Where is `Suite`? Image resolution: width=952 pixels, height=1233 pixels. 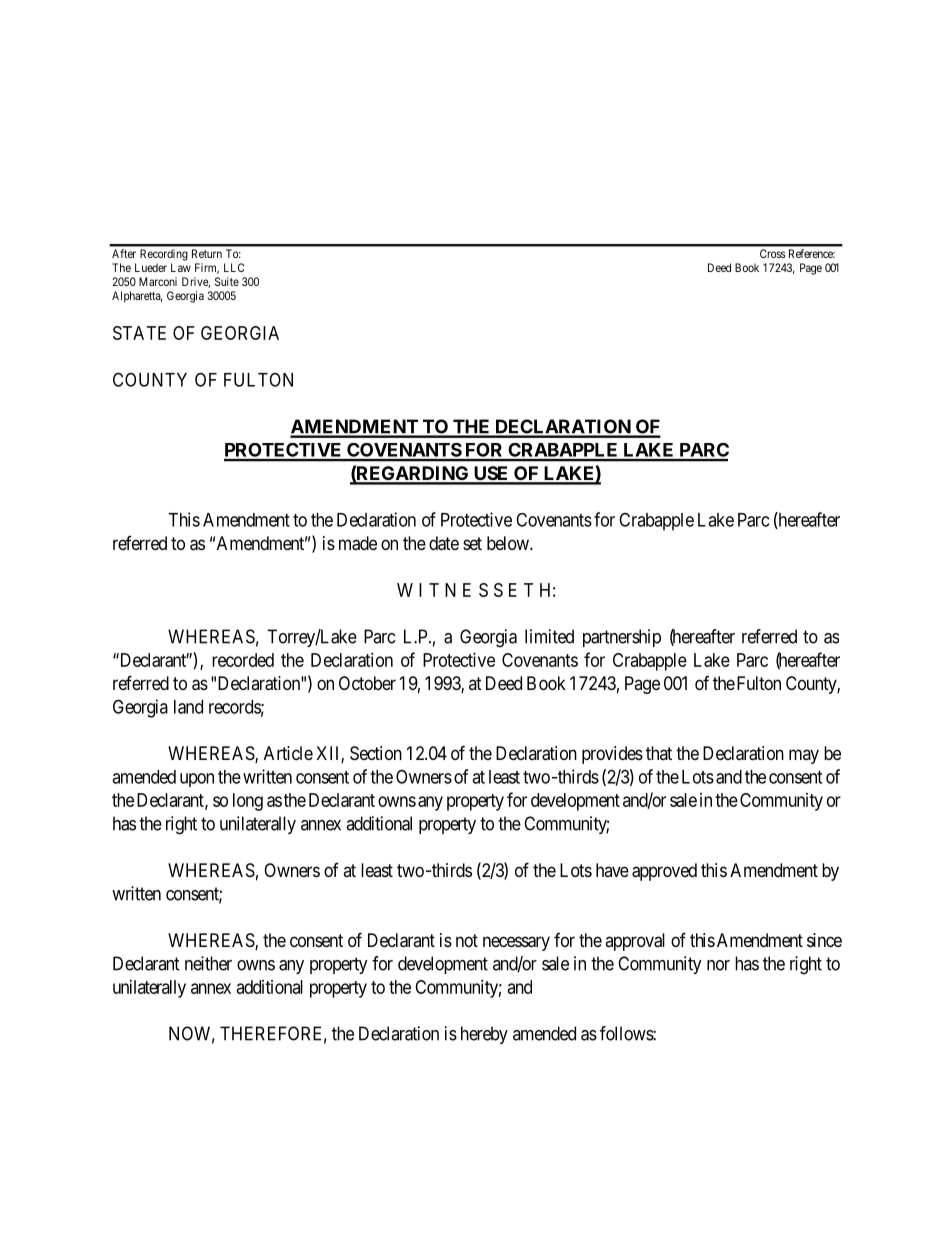 Suite is located at coordinates (227, 281).
